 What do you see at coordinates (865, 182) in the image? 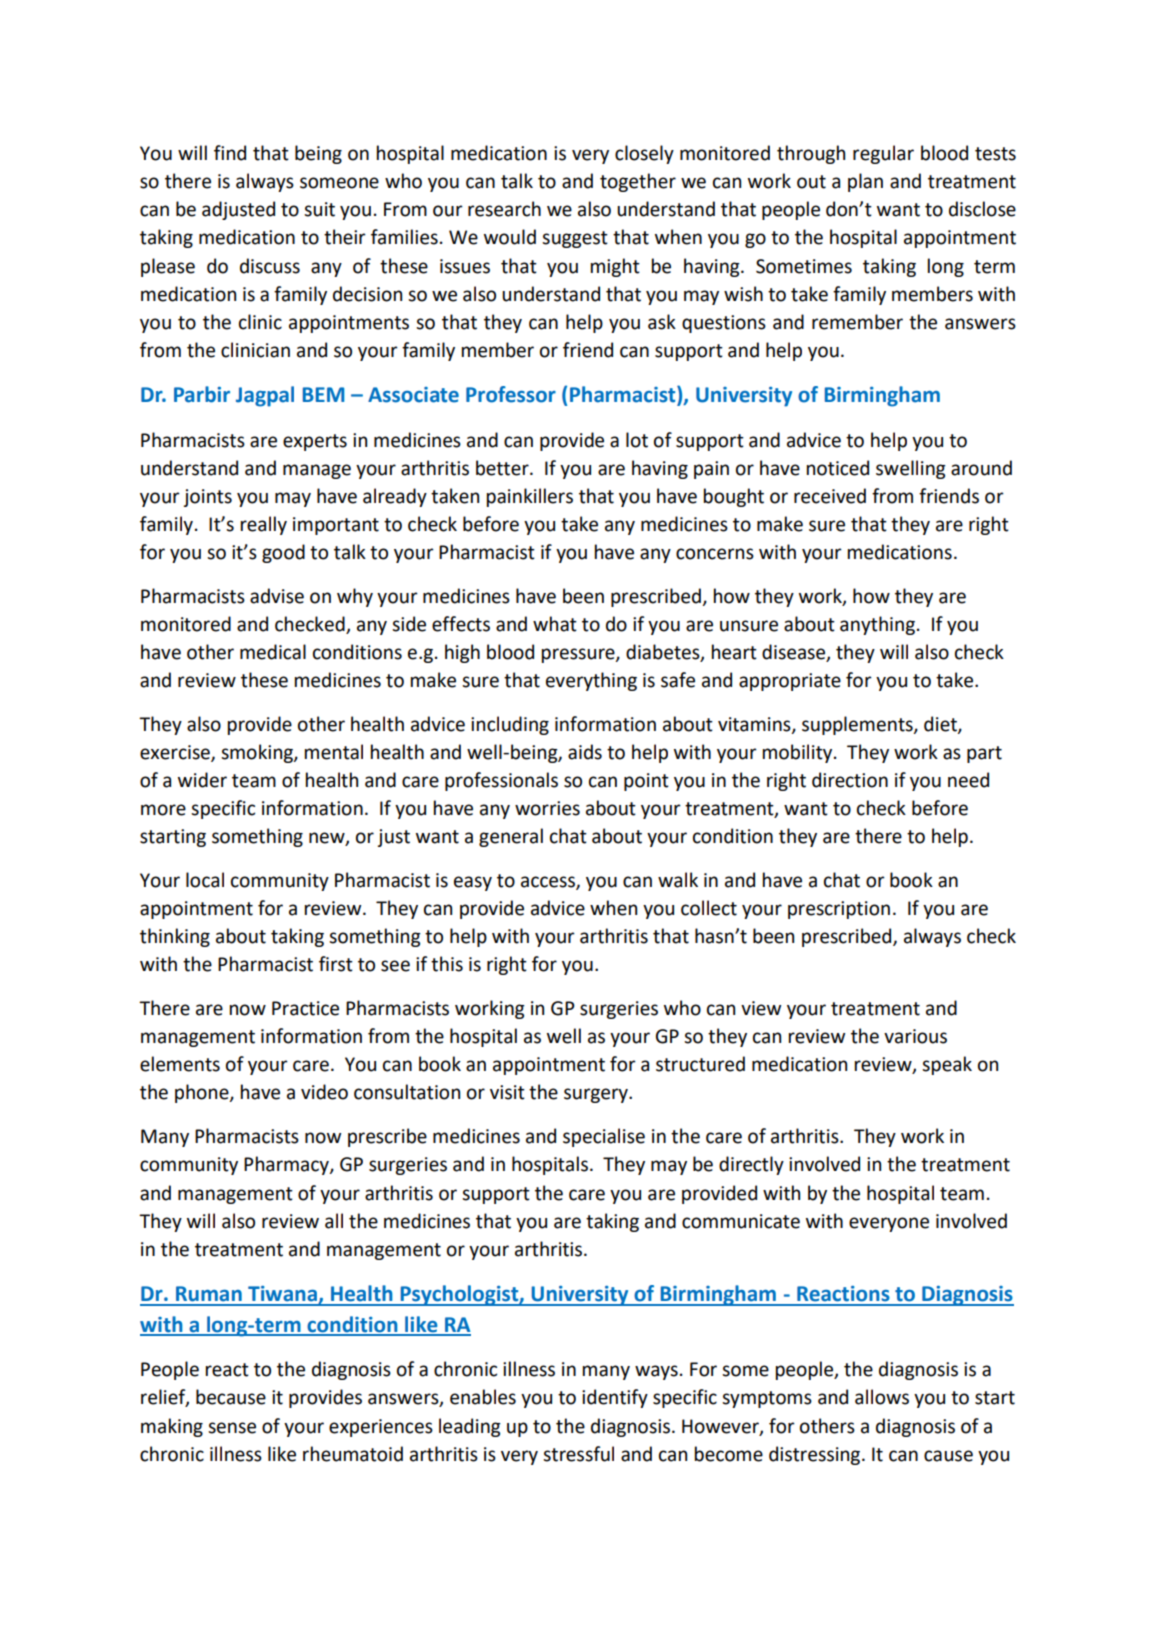
I see `plan` at bounding box center [865, 182].
